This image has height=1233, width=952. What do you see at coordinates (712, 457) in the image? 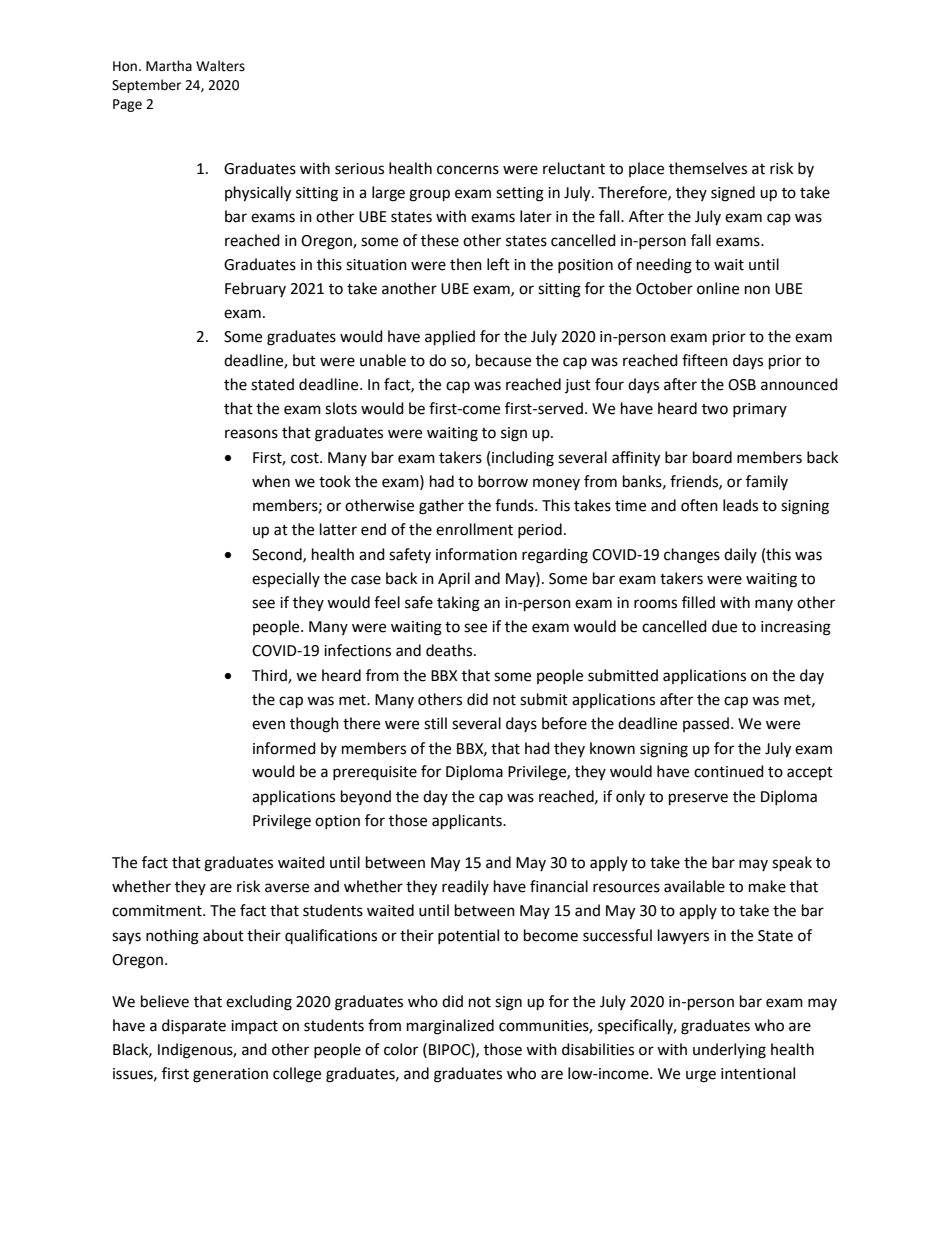
I see `board` at bounding box center [712, 457].
